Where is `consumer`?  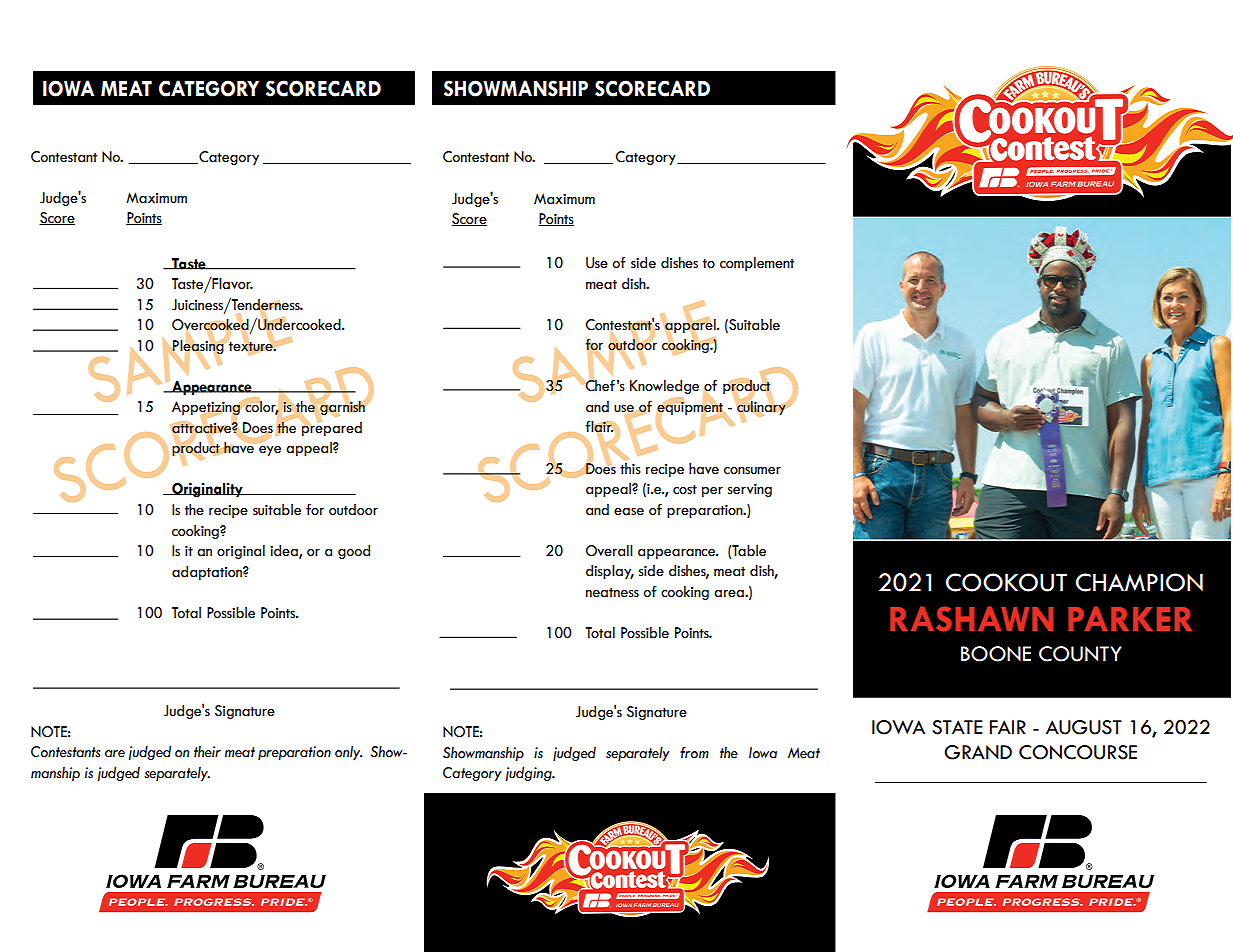 consumer is located at coordinates (752, 470).
